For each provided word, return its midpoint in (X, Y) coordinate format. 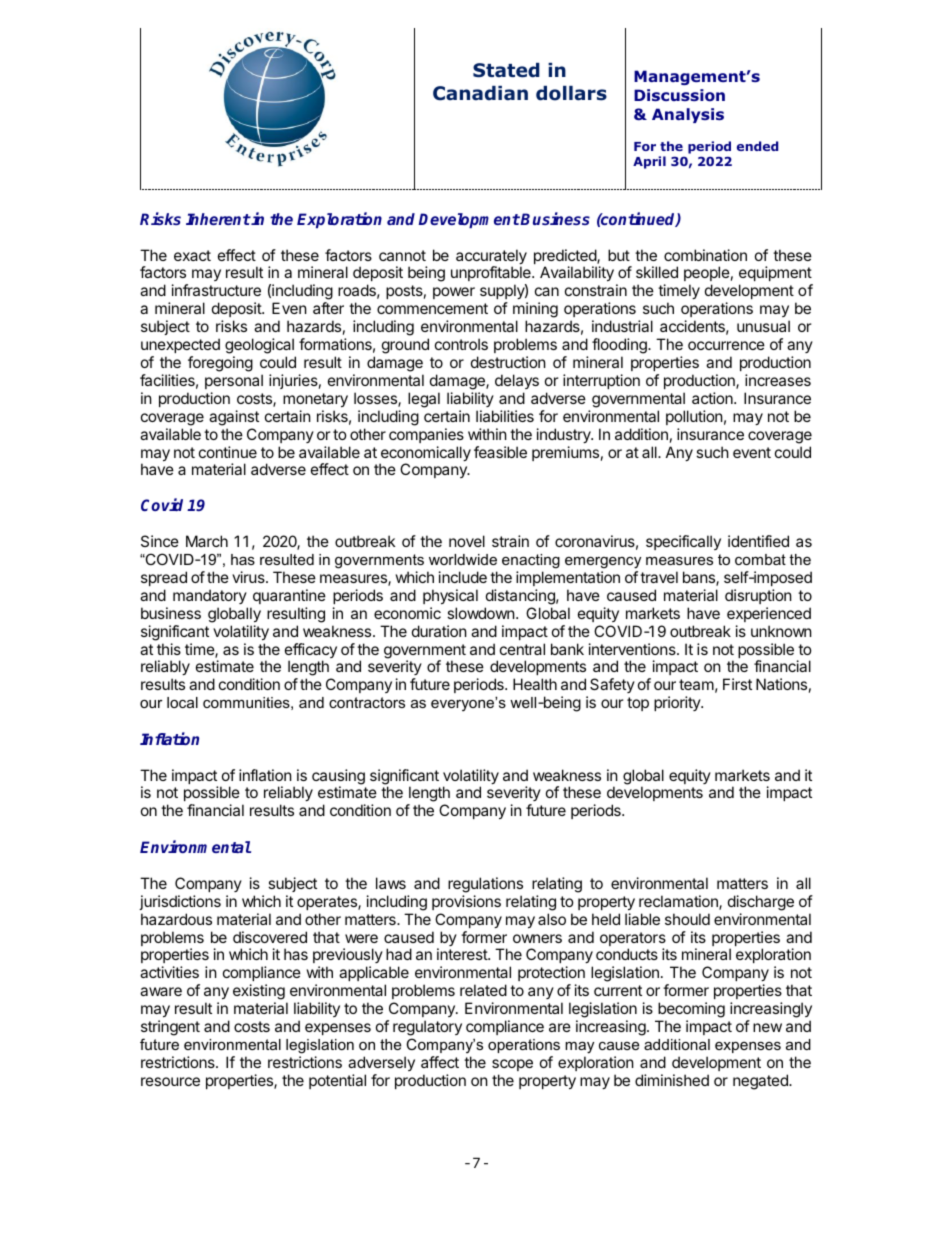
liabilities (505, 416)
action (713, 398)
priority (678, 703)
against (234, 418)
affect (440, 1062)
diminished (672, 1080)
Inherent (218, 219)
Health (535, 684)
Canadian (480, 93)
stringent (170, 1028)
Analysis (688, 115)
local (182, 702)
